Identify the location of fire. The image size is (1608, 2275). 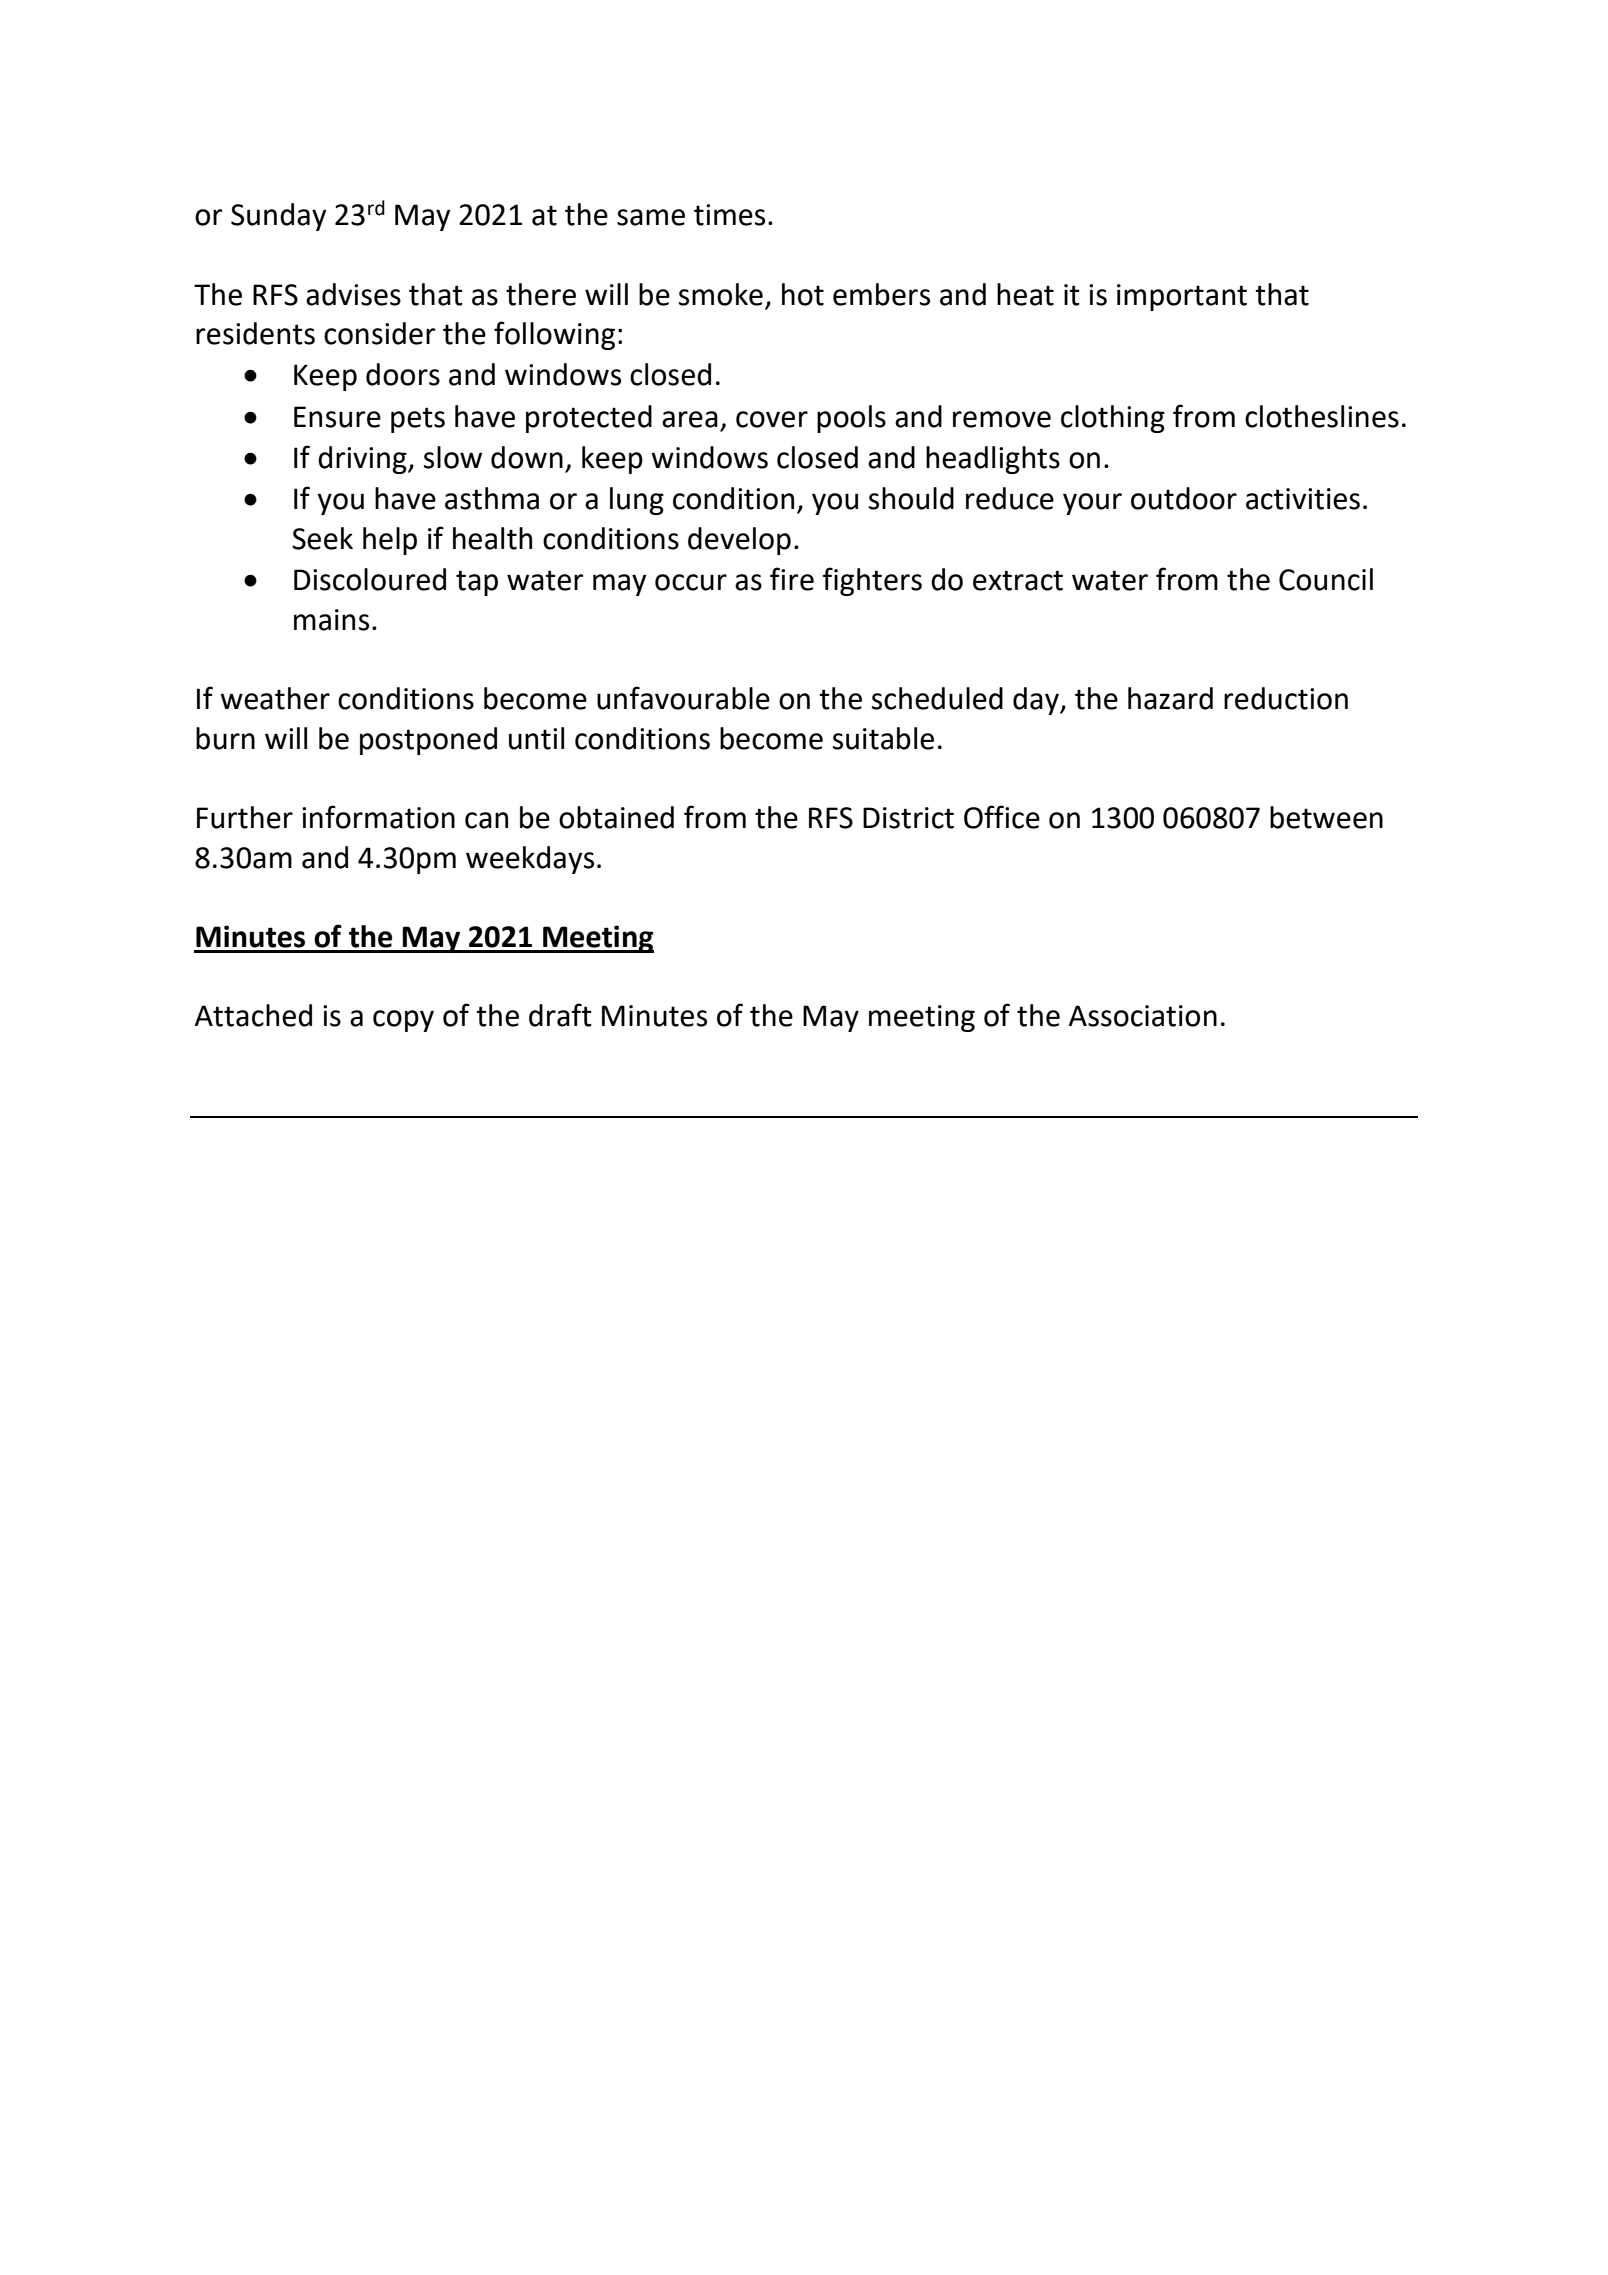
(792, 579).
